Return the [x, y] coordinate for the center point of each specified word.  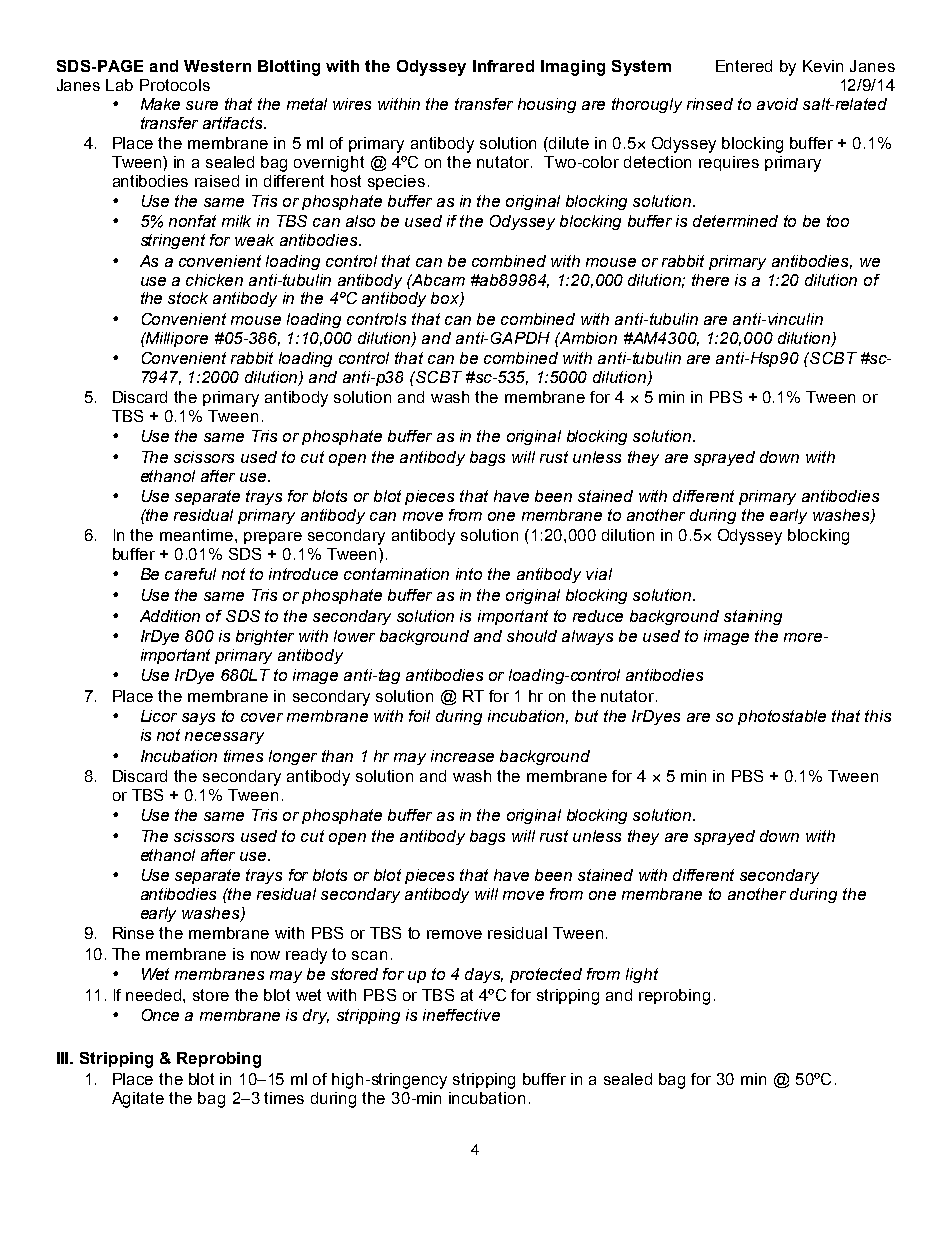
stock [188, 298]
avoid [777, 104]
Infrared [503, 66]
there [710, 280]
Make [160, 104]
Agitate [138, 1100]
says [198, 719]
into [469, 574]
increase [462, 756]
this [878, 716]
